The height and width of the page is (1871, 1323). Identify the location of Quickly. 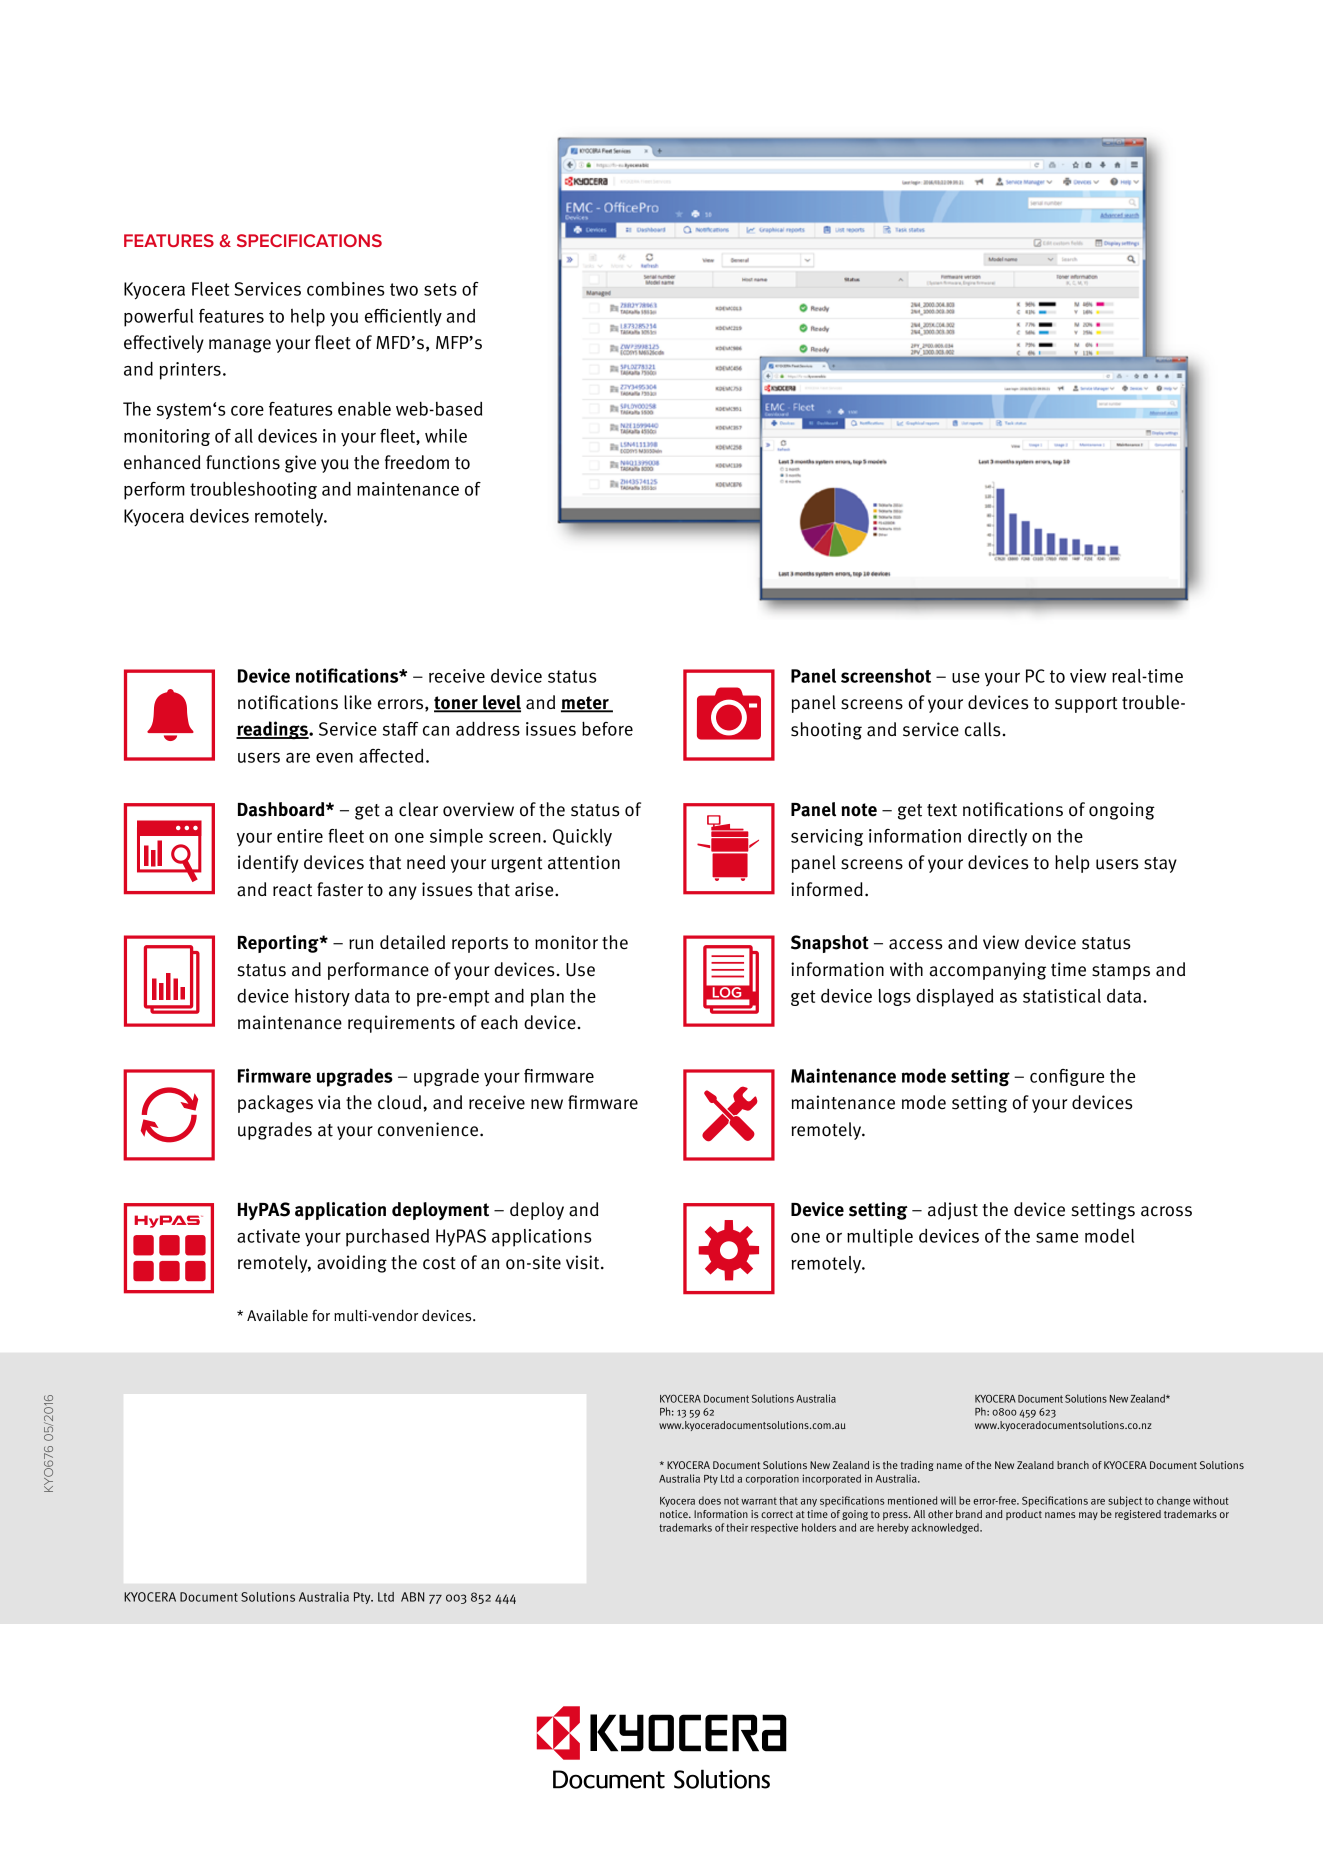
(582, 837).
